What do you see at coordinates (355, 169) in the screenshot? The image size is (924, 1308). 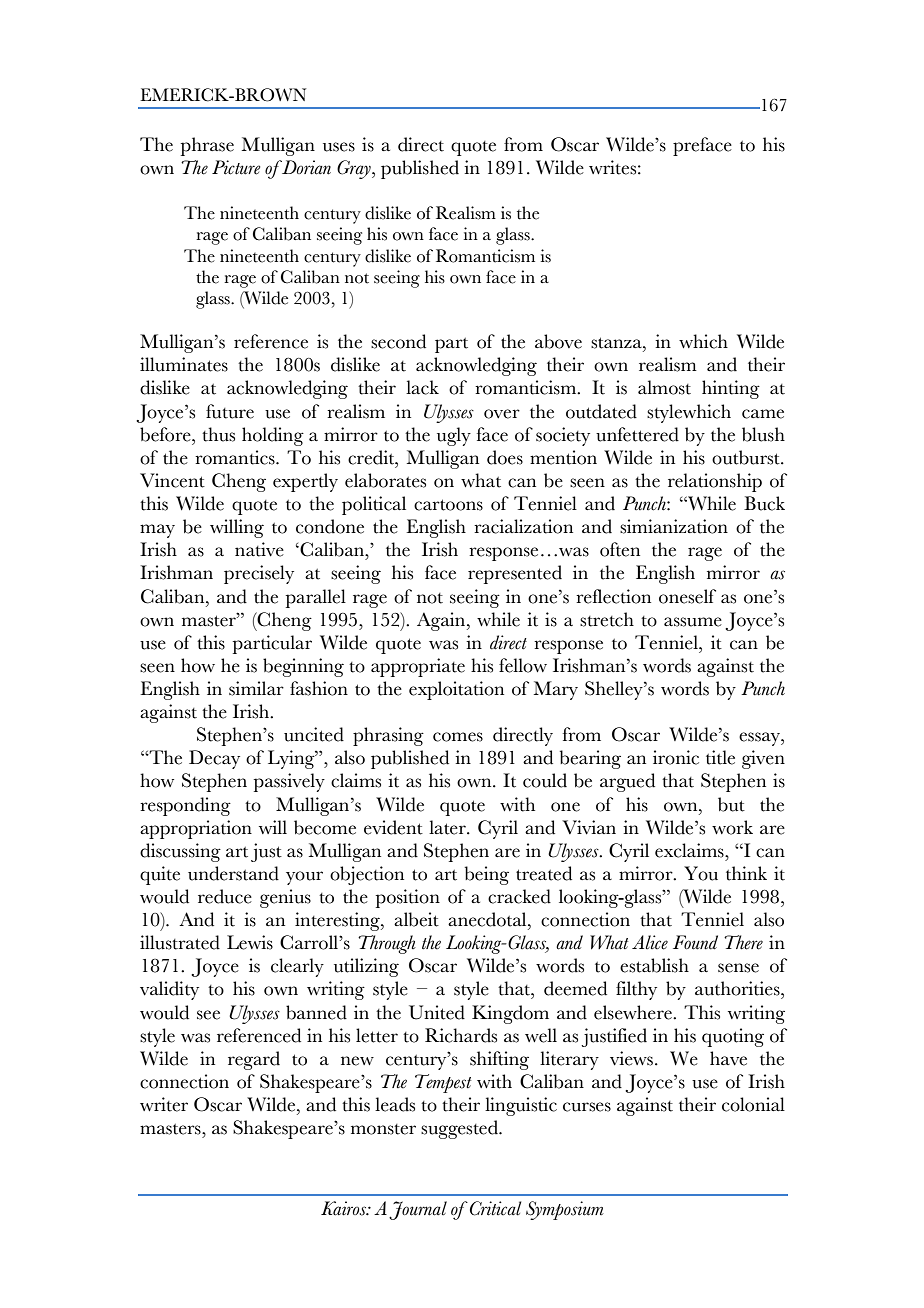 I see `Gray` at bounding box center [355, 169].
